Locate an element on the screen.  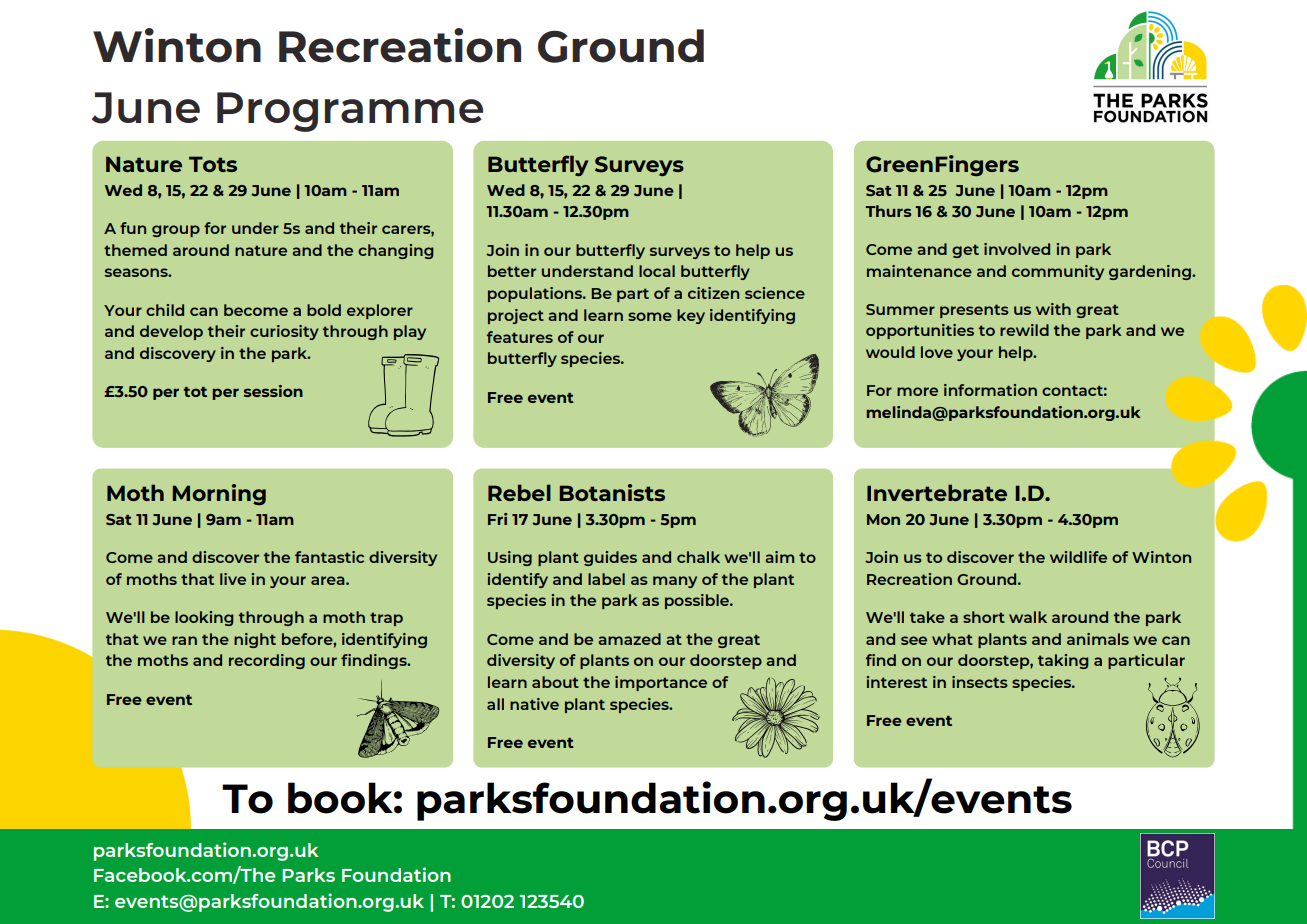
Programme is located at coordinates (350, 112).
